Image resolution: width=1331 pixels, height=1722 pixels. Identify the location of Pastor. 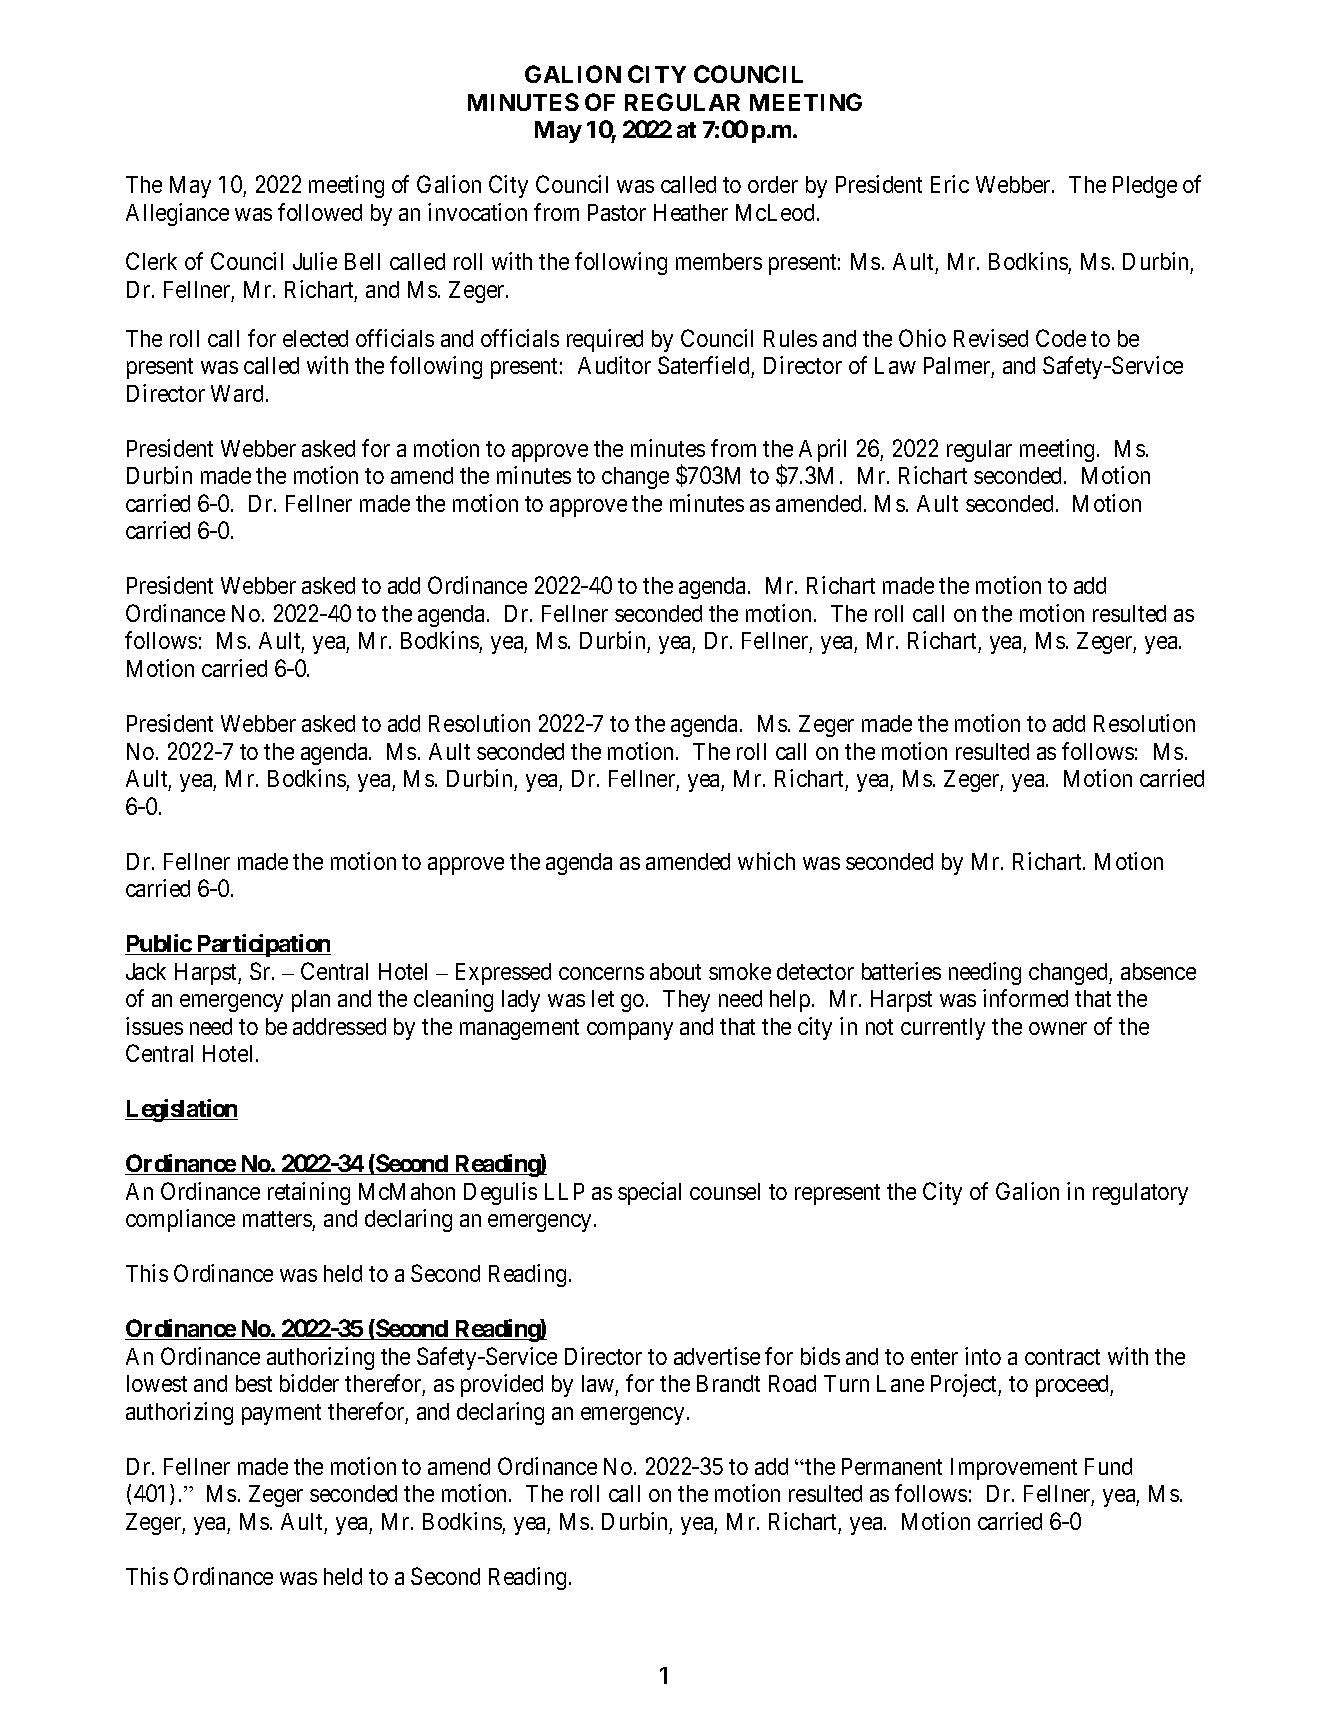
(617, 212).
